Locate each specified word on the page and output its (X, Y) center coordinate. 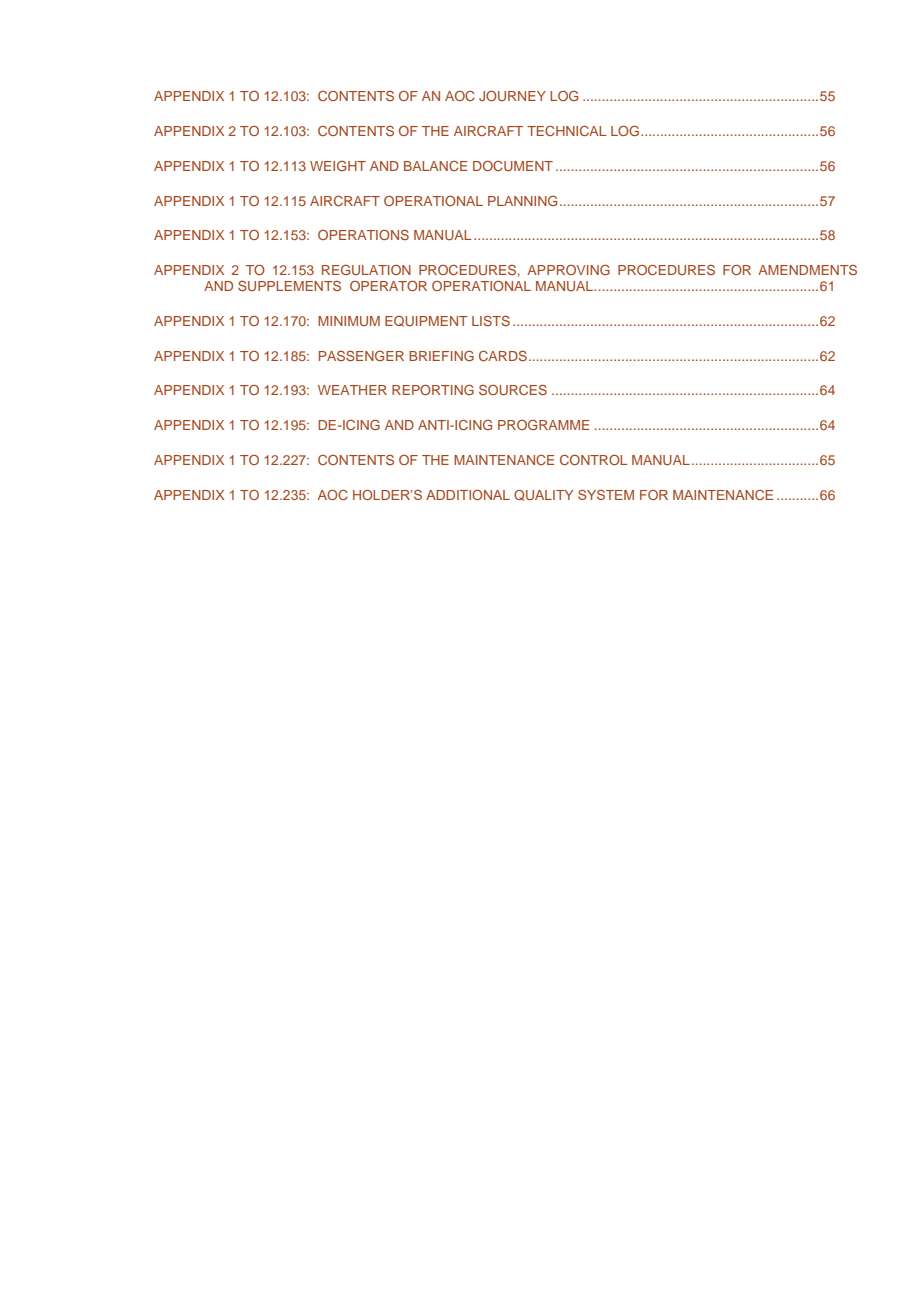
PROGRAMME (543, 425)
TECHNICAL (566, 131)
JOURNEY (512, 96)
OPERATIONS (363, 234)
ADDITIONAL (468, 495)
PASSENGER (361, 356)
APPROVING (568, 269)
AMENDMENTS (807, 270)
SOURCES (513, 389)
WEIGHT (338, 166)
